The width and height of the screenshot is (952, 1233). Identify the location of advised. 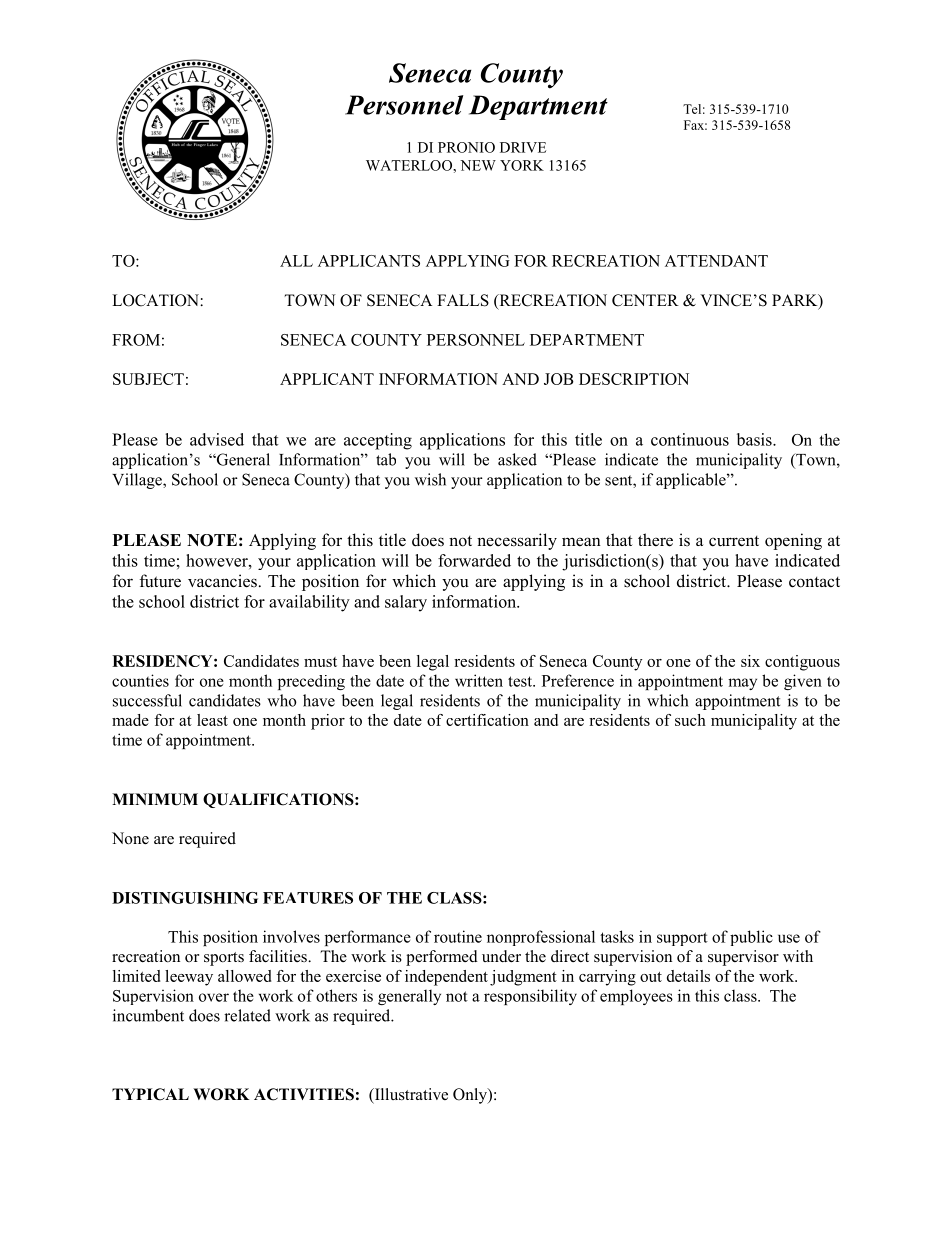
(217, 439).
